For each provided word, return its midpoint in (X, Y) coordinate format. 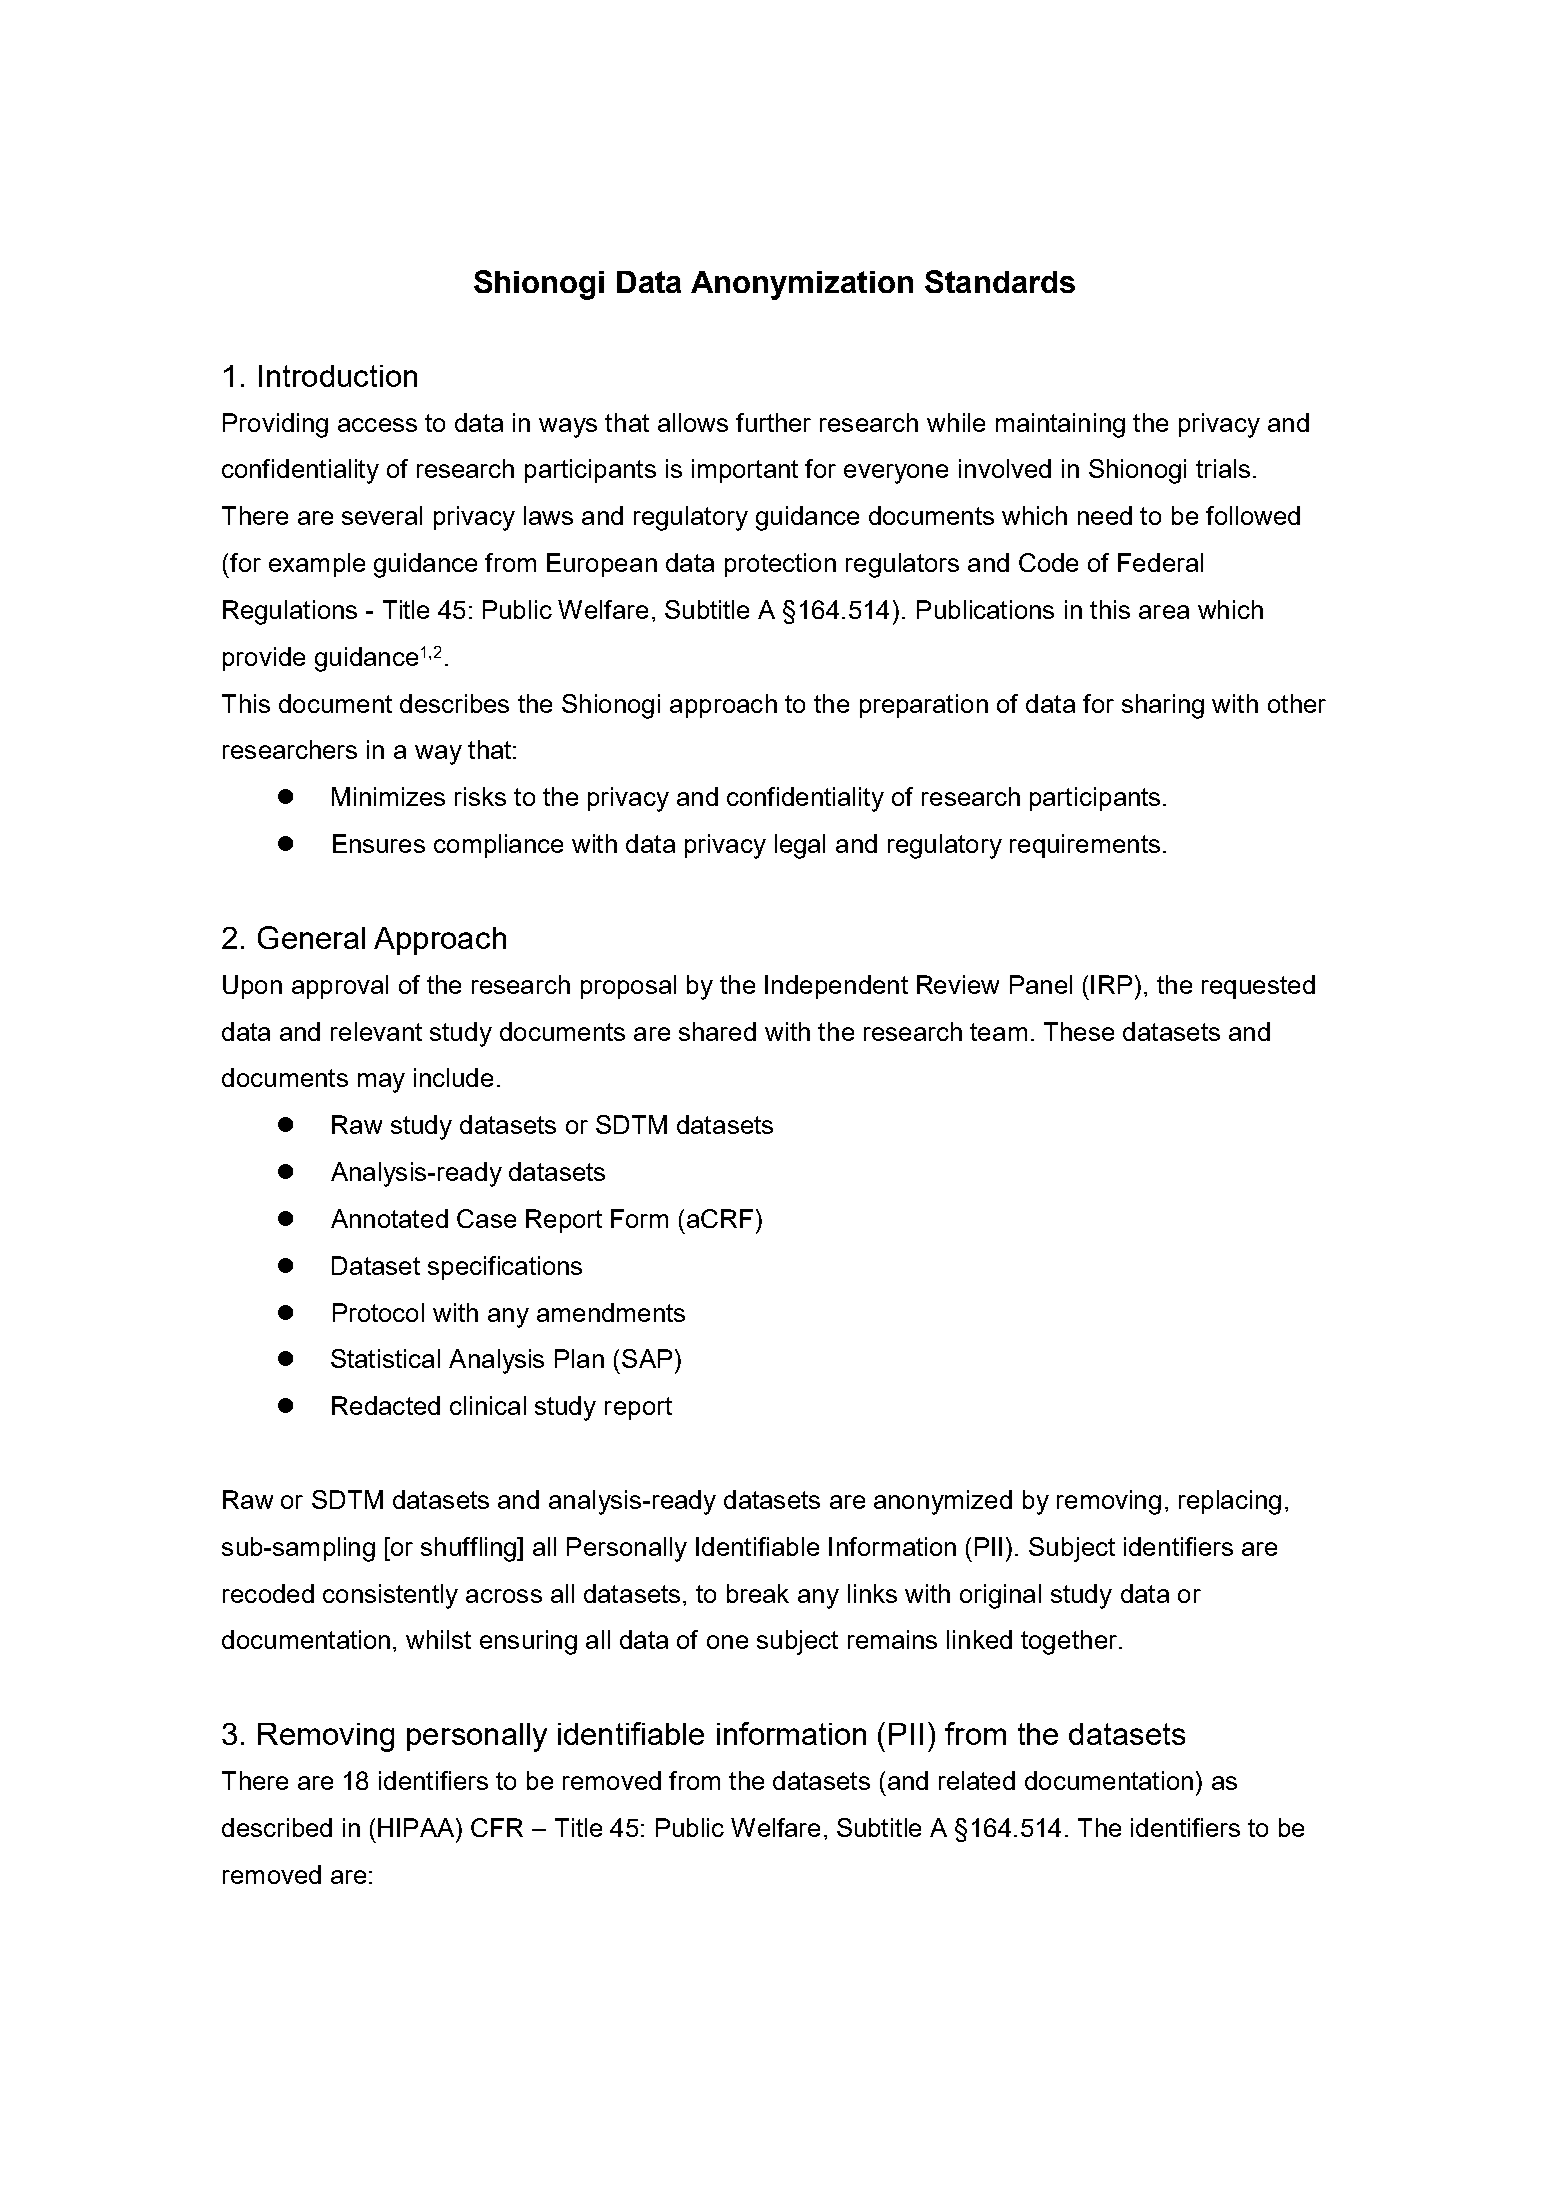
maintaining (1060, 425)
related (977, 1780)
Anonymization (802, 285)
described (277, 1827)
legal (800, 846)
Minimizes (388, 796)
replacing (1230, 1502)
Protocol (378, 1312)
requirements (1085, 846)
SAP (647, 1358)
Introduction (338, 376)
